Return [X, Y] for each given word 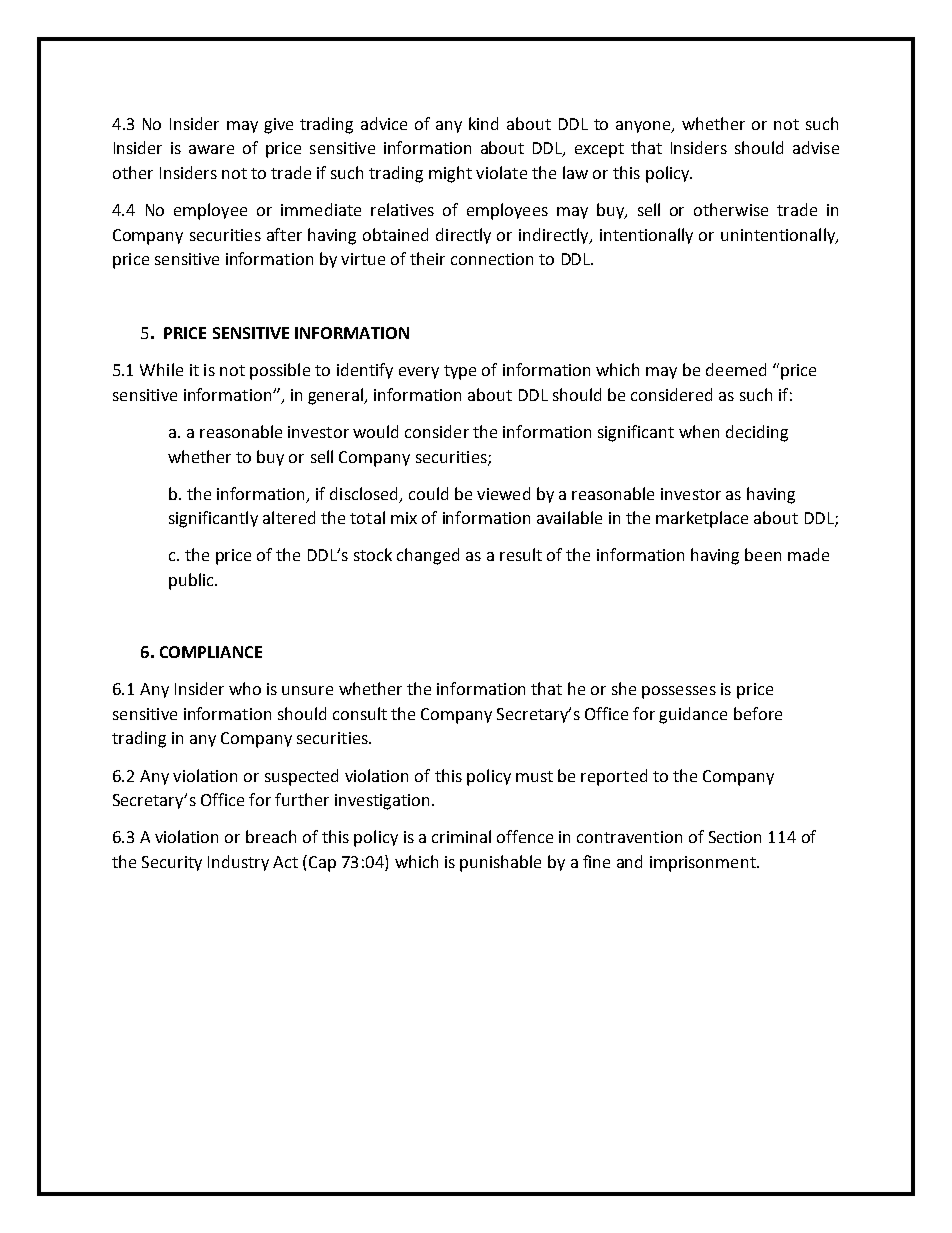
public [192, 581]
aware [211, 149]
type [460, 372]
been [763, 554]
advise [816, 147]
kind [483, 123]
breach [271, 836]
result [521, 554]
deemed [736, 369]
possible [280, 371]
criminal [461, 836]
